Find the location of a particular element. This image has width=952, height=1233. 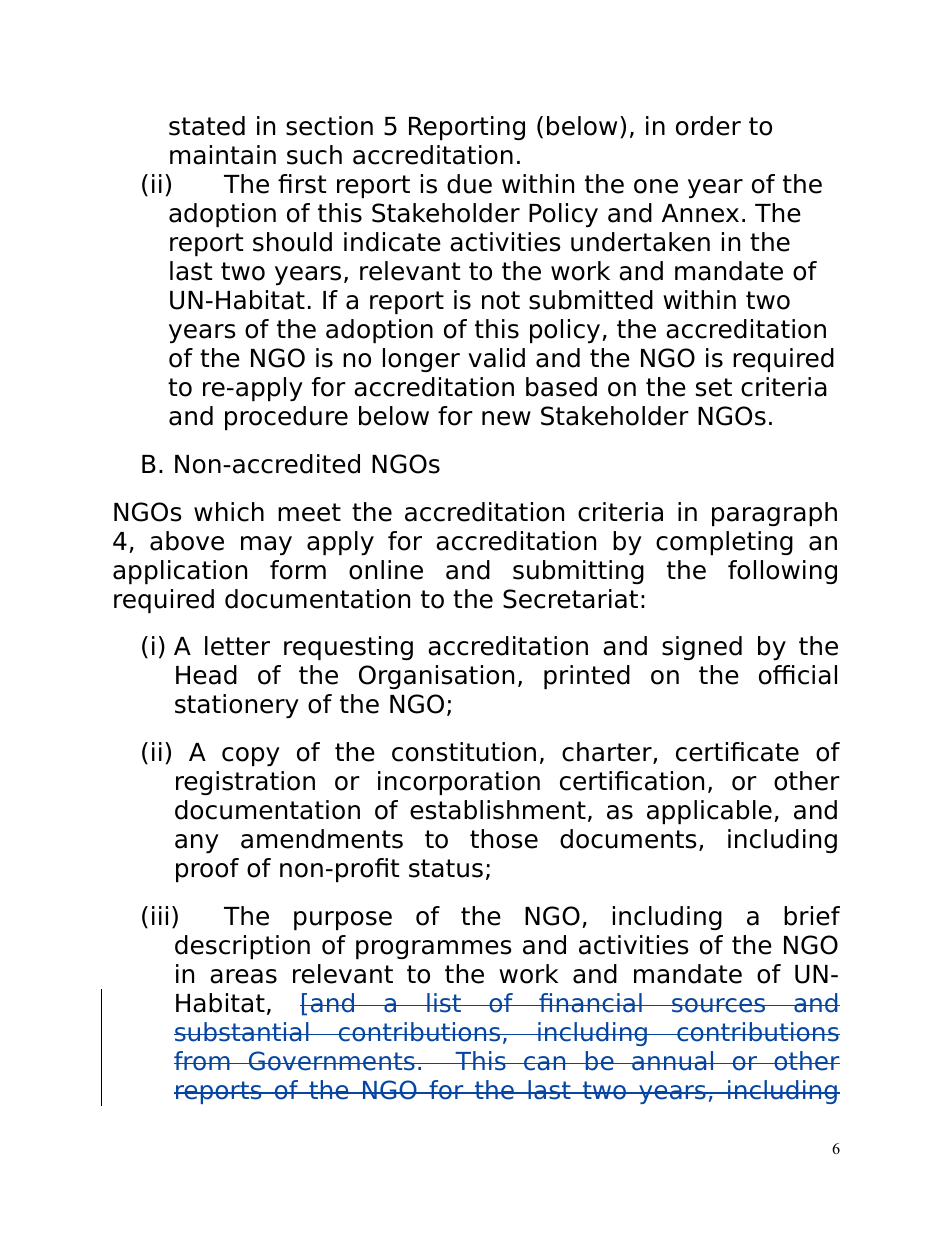

list is located at coordinates (444, 1003).
